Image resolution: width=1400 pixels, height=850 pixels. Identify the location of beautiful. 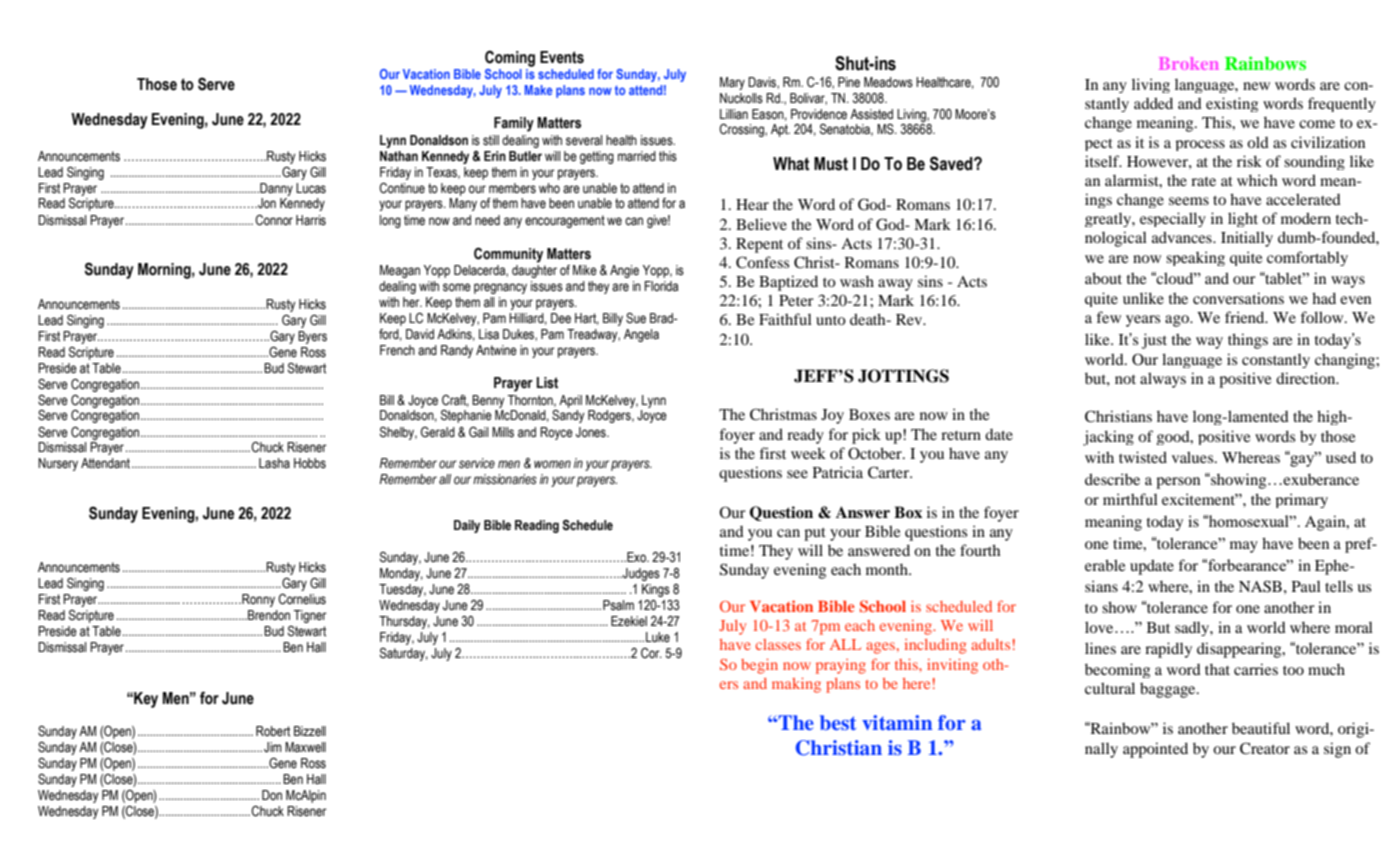
(1261, 728).
